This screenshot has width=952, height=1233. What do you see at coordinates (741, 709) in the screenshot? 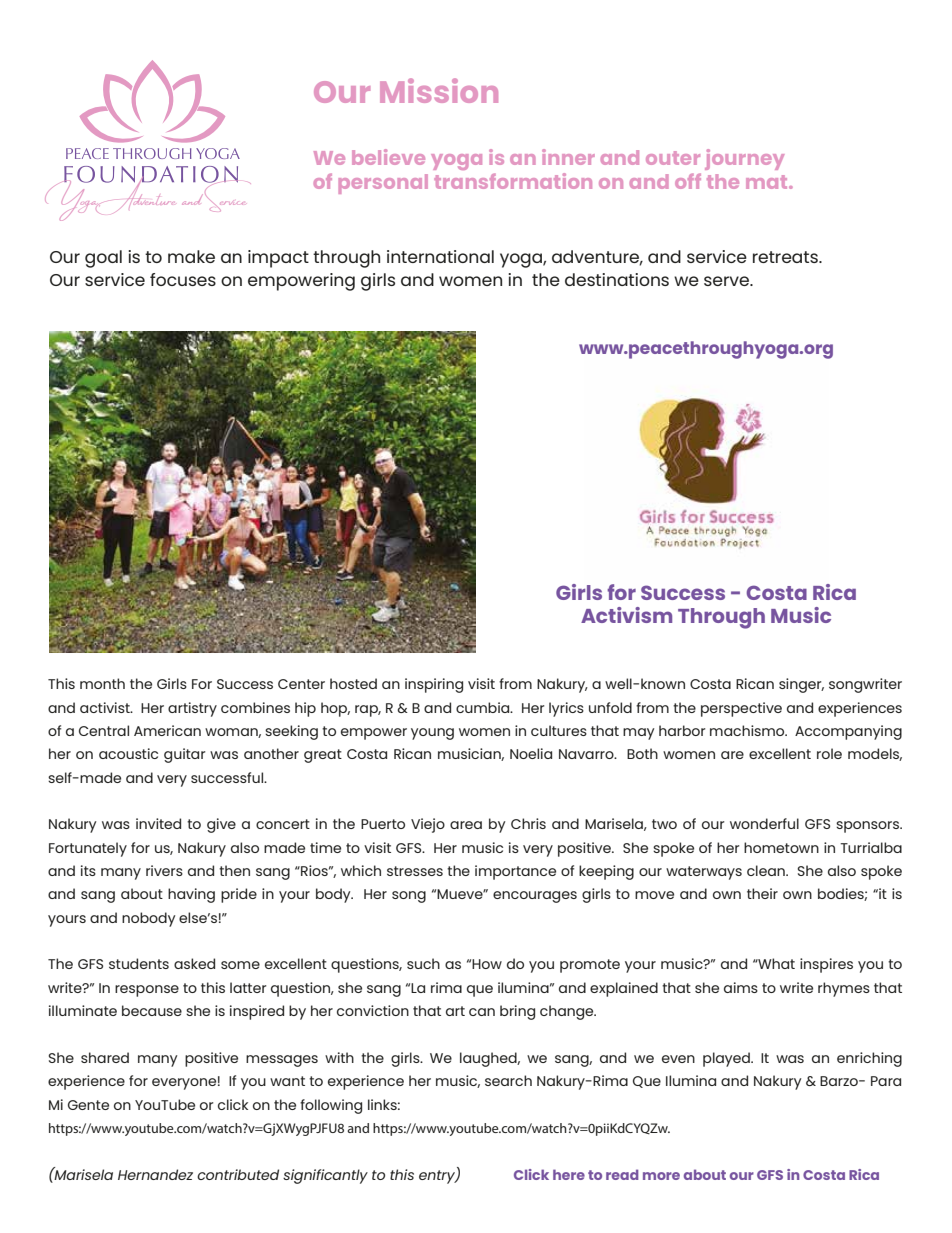
I see `perspective` at bounding box center [741, 709].
